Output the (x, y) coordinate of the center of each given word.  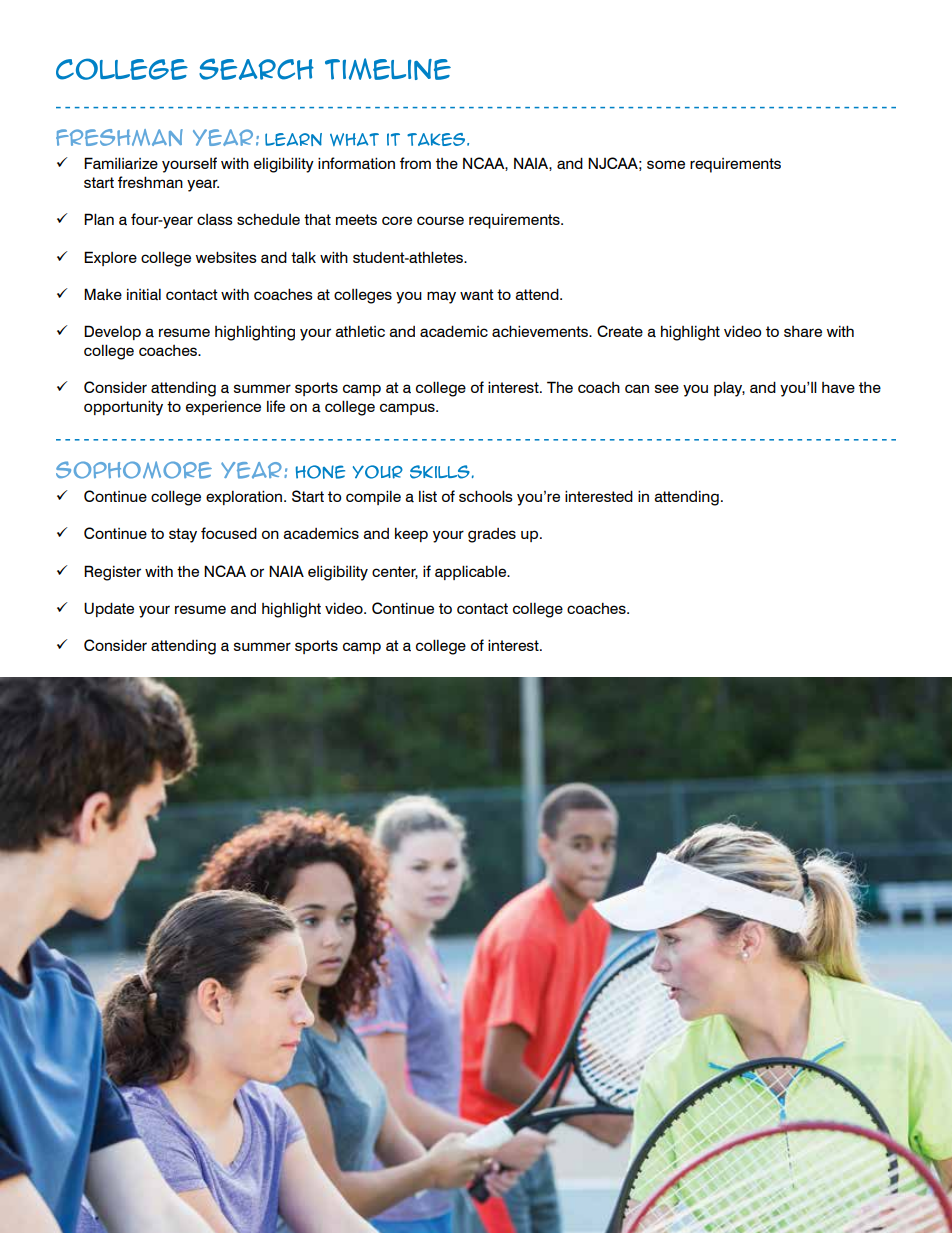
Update (109, 609)
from (415, 163)
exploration (245, 497)
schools (486, 496)
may (441, 297)
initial (144, 294)
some (666, 164)
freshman (150, 182)
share (803, 332)
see (667, 388)
